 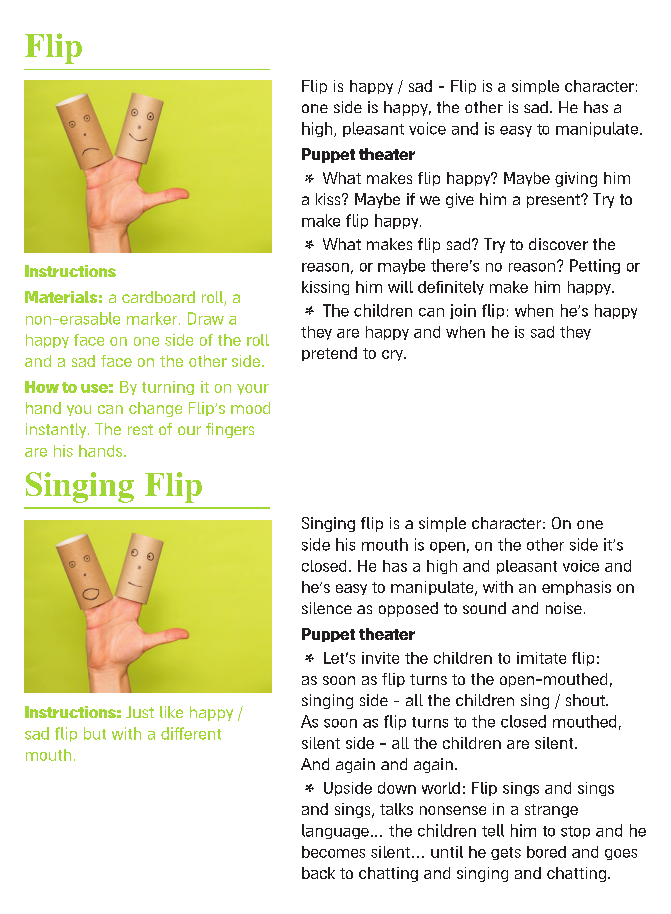 I want to click on silence, so click(x=327, y=608).
